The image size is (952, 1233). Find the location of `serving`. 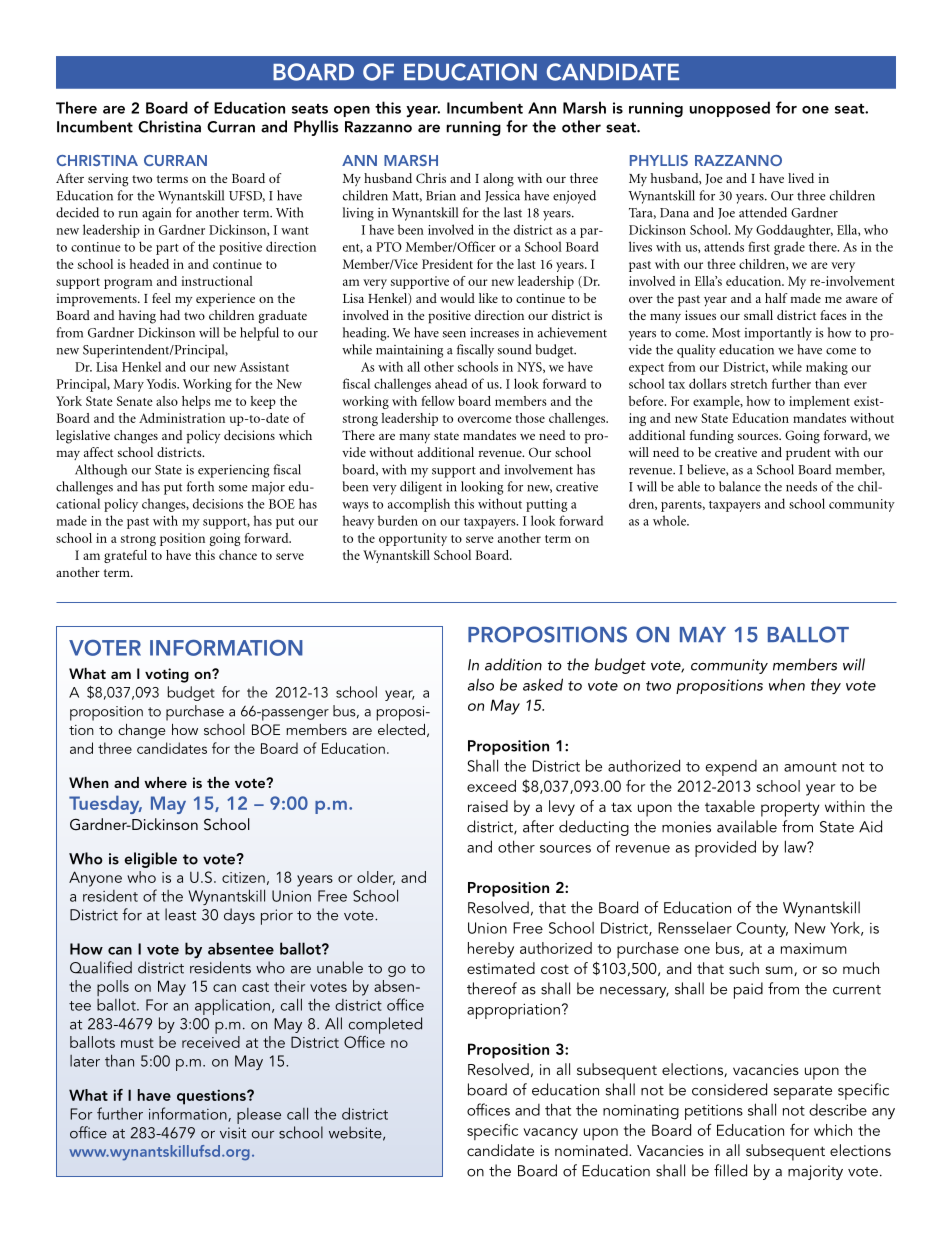

serving is located at coordinates (108, 180).
